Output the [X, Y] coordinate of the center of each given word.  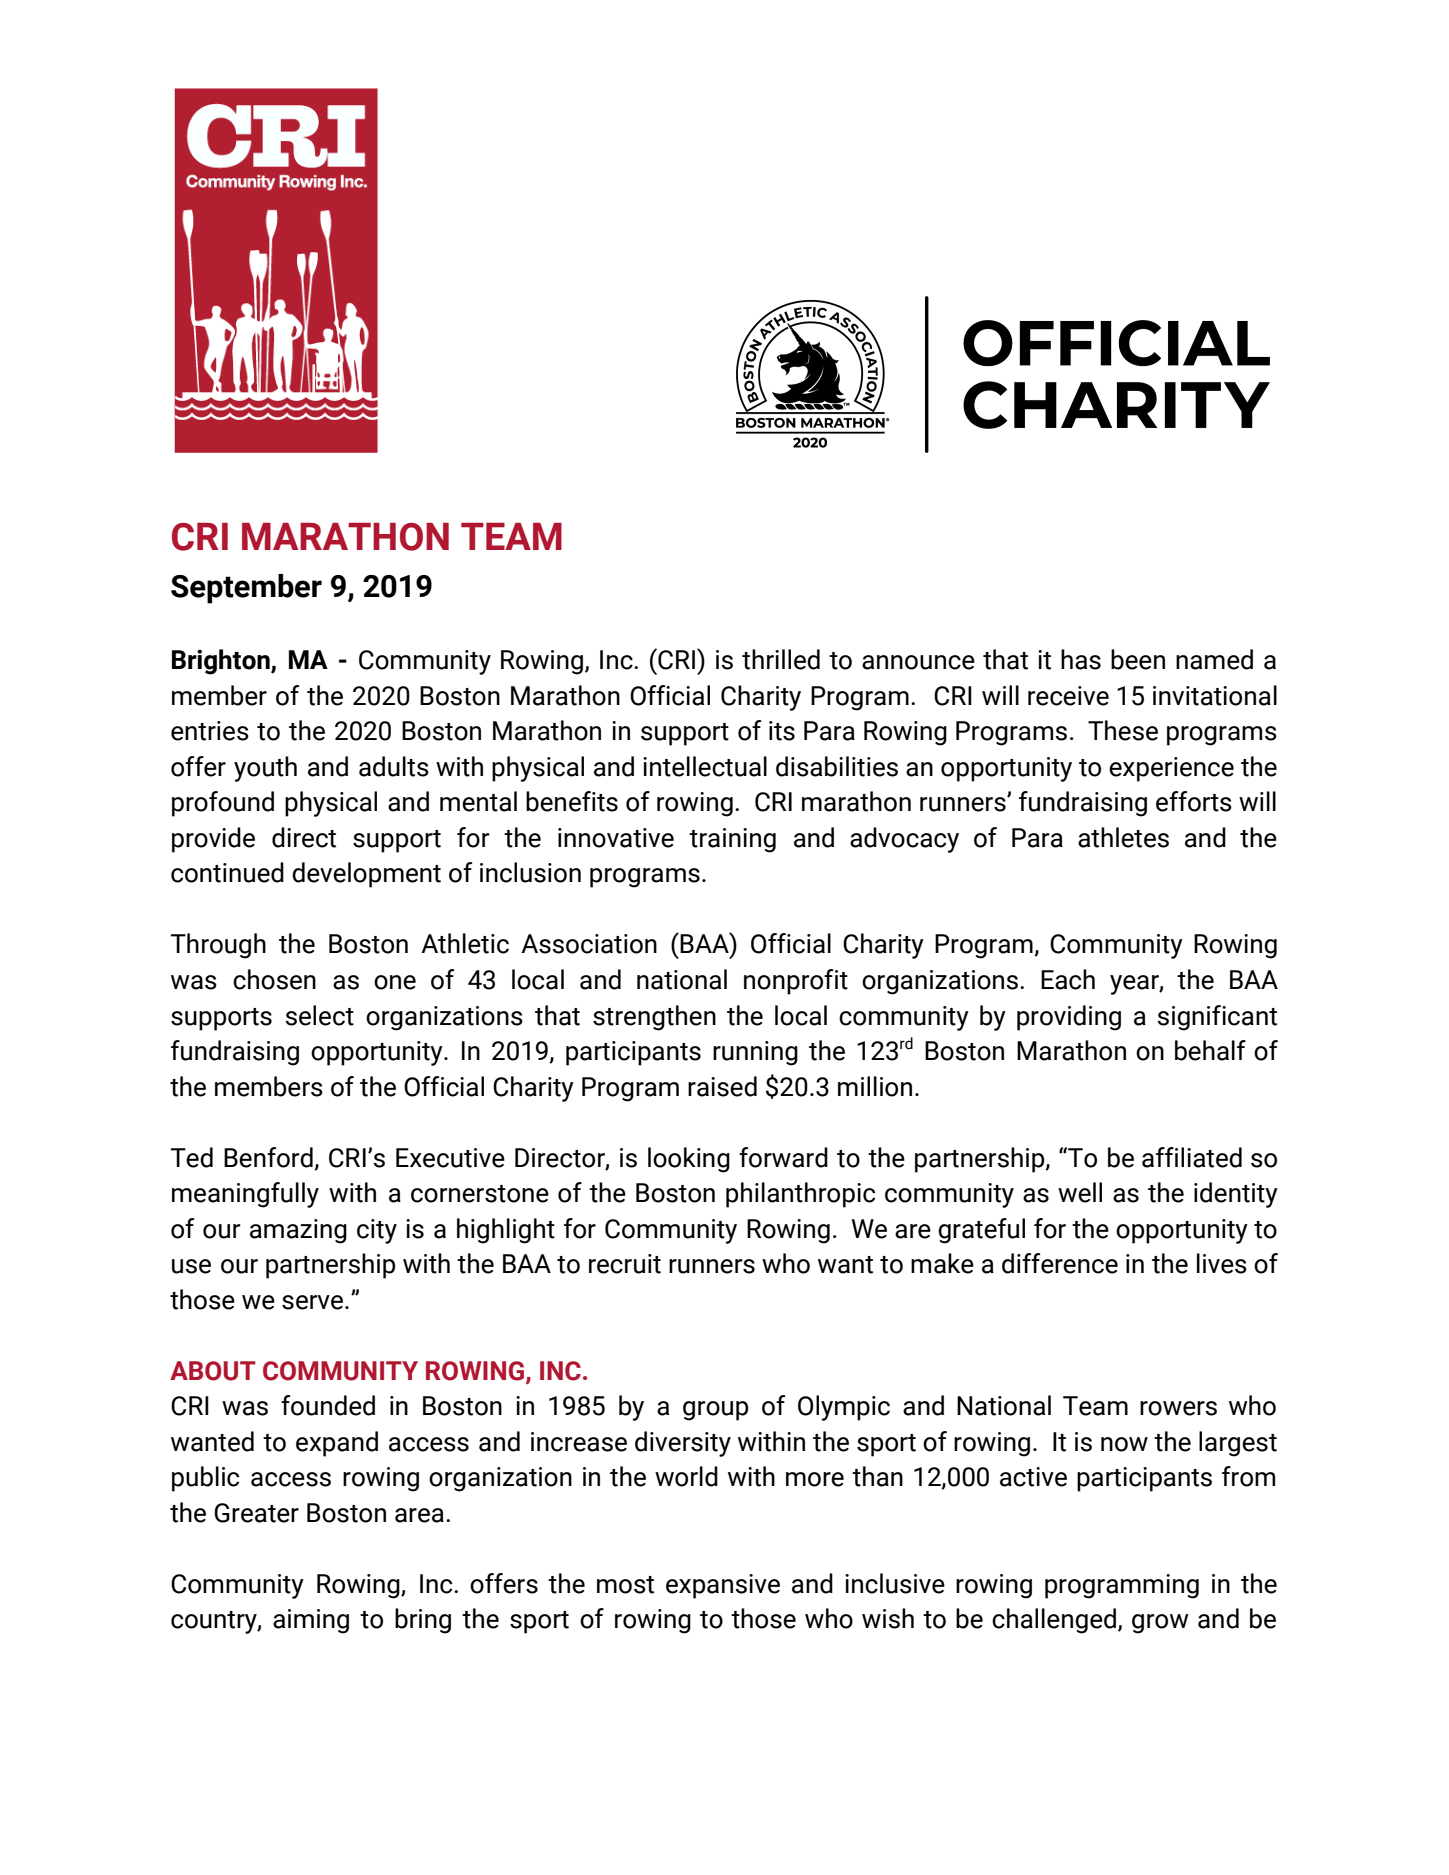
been [1138, 659]
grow [1160, 1624]
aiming [311, 1621]
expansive [723, 1586]
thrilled [781, 659]
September [246, 589]
